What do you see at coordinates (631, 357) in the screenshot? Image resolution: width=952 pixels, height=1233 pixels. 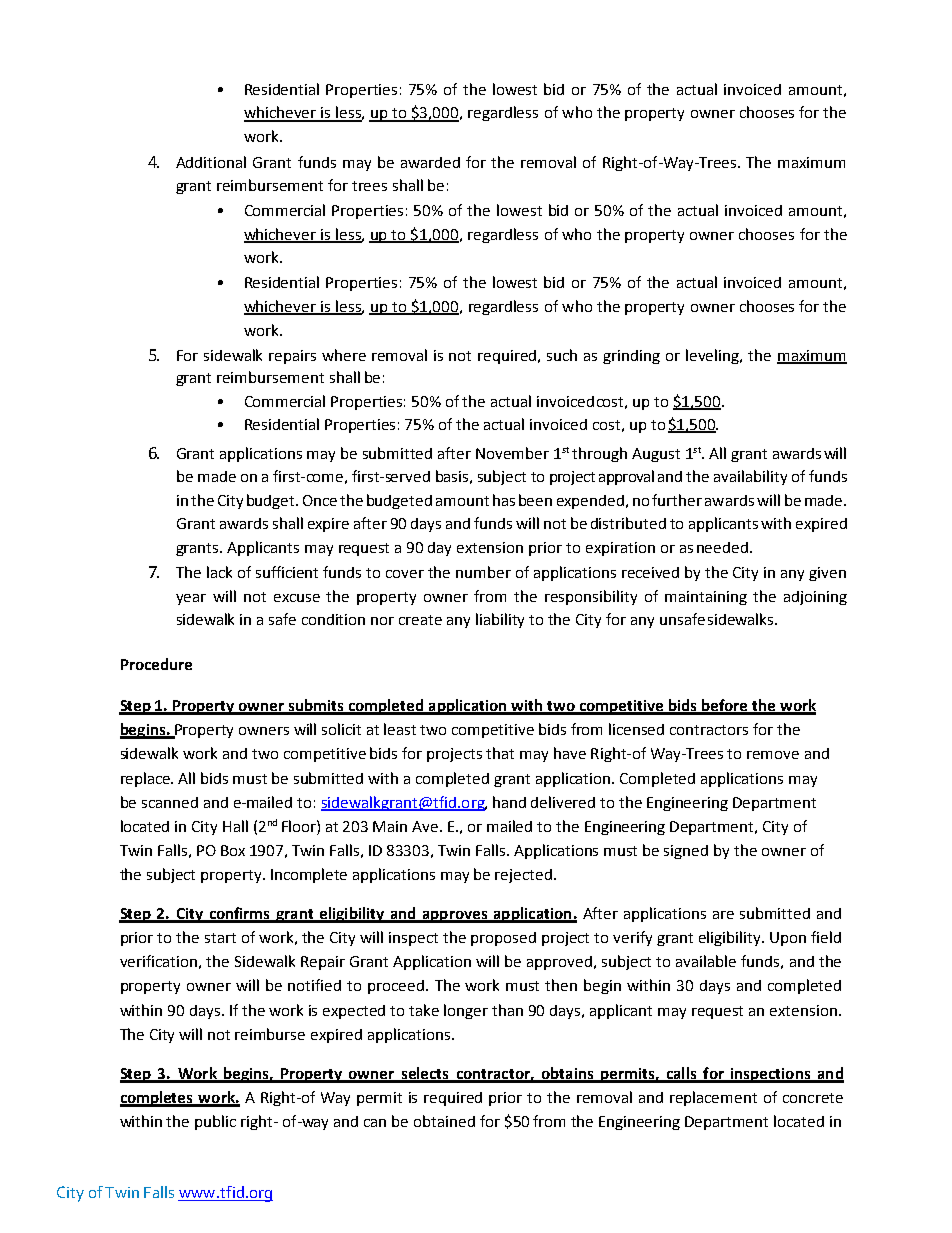 I see `grinding` at bounding box center [631, 357].
